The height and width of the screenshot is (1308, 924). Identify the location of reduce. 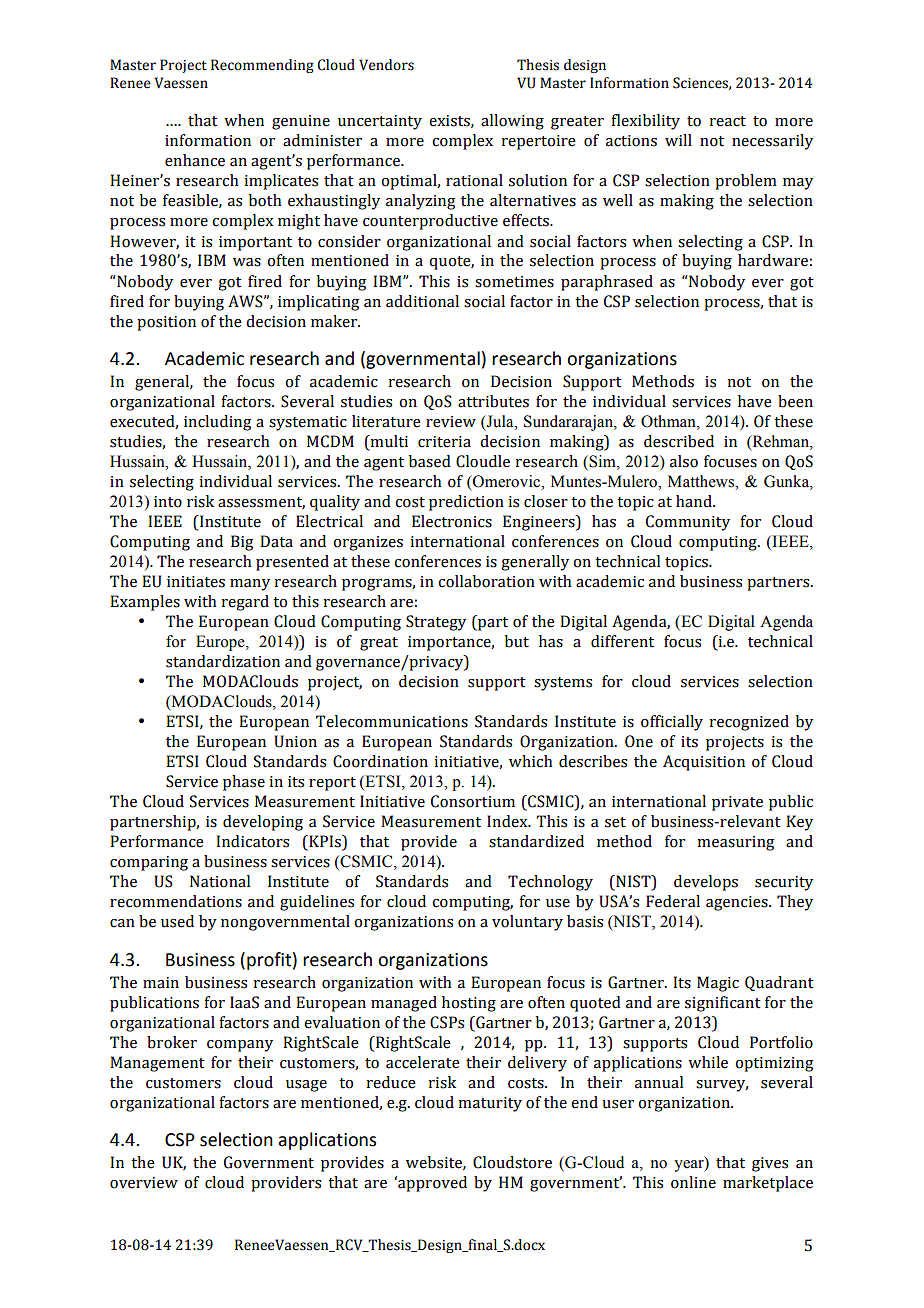
(391, 1082).
